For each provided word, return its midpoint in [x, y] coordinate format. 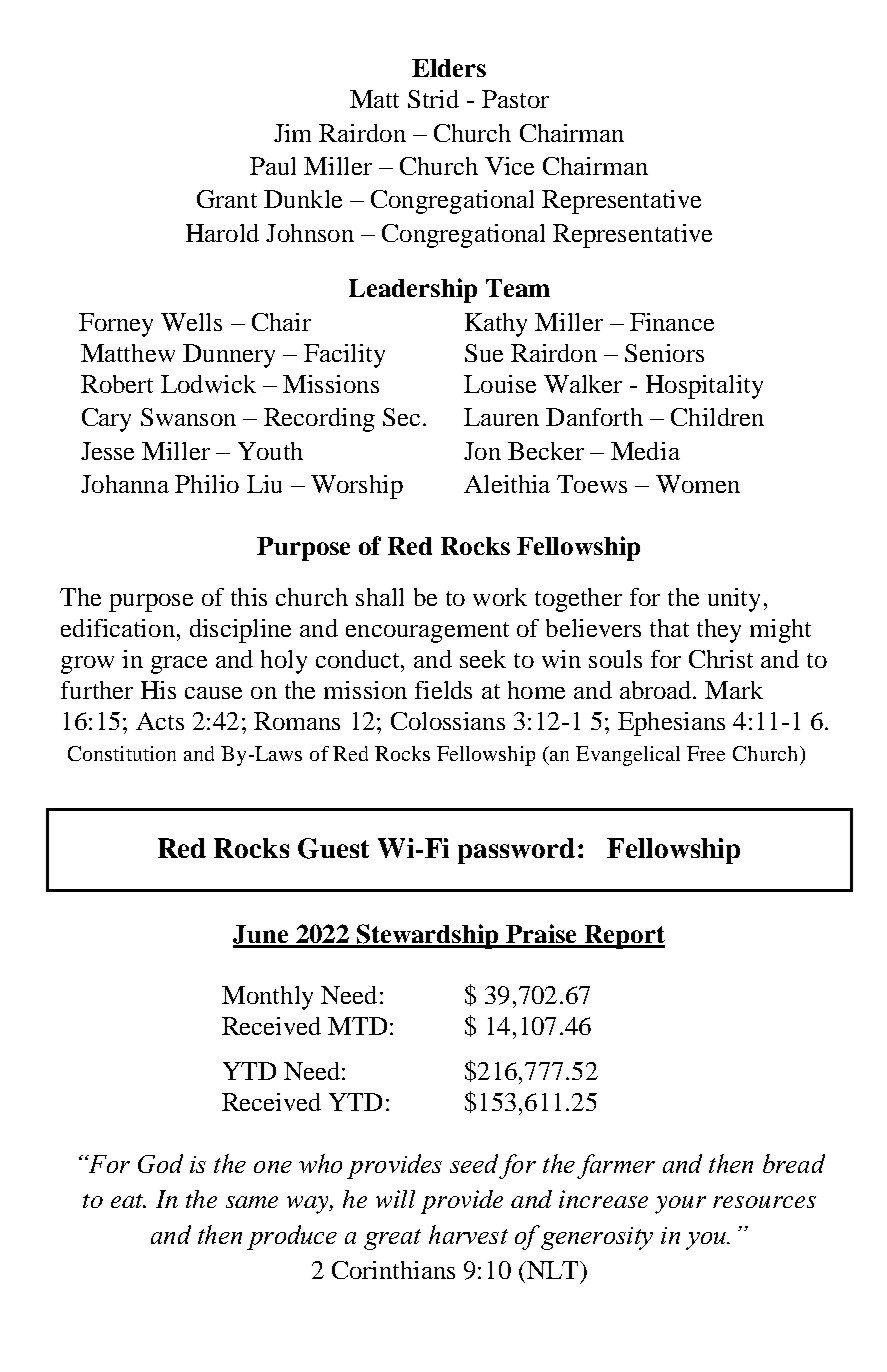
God [160, 1163]
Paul [273, 166]
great [392, 1239]
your [680, 1205]
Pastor [515, 99]
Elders [449, 68]
